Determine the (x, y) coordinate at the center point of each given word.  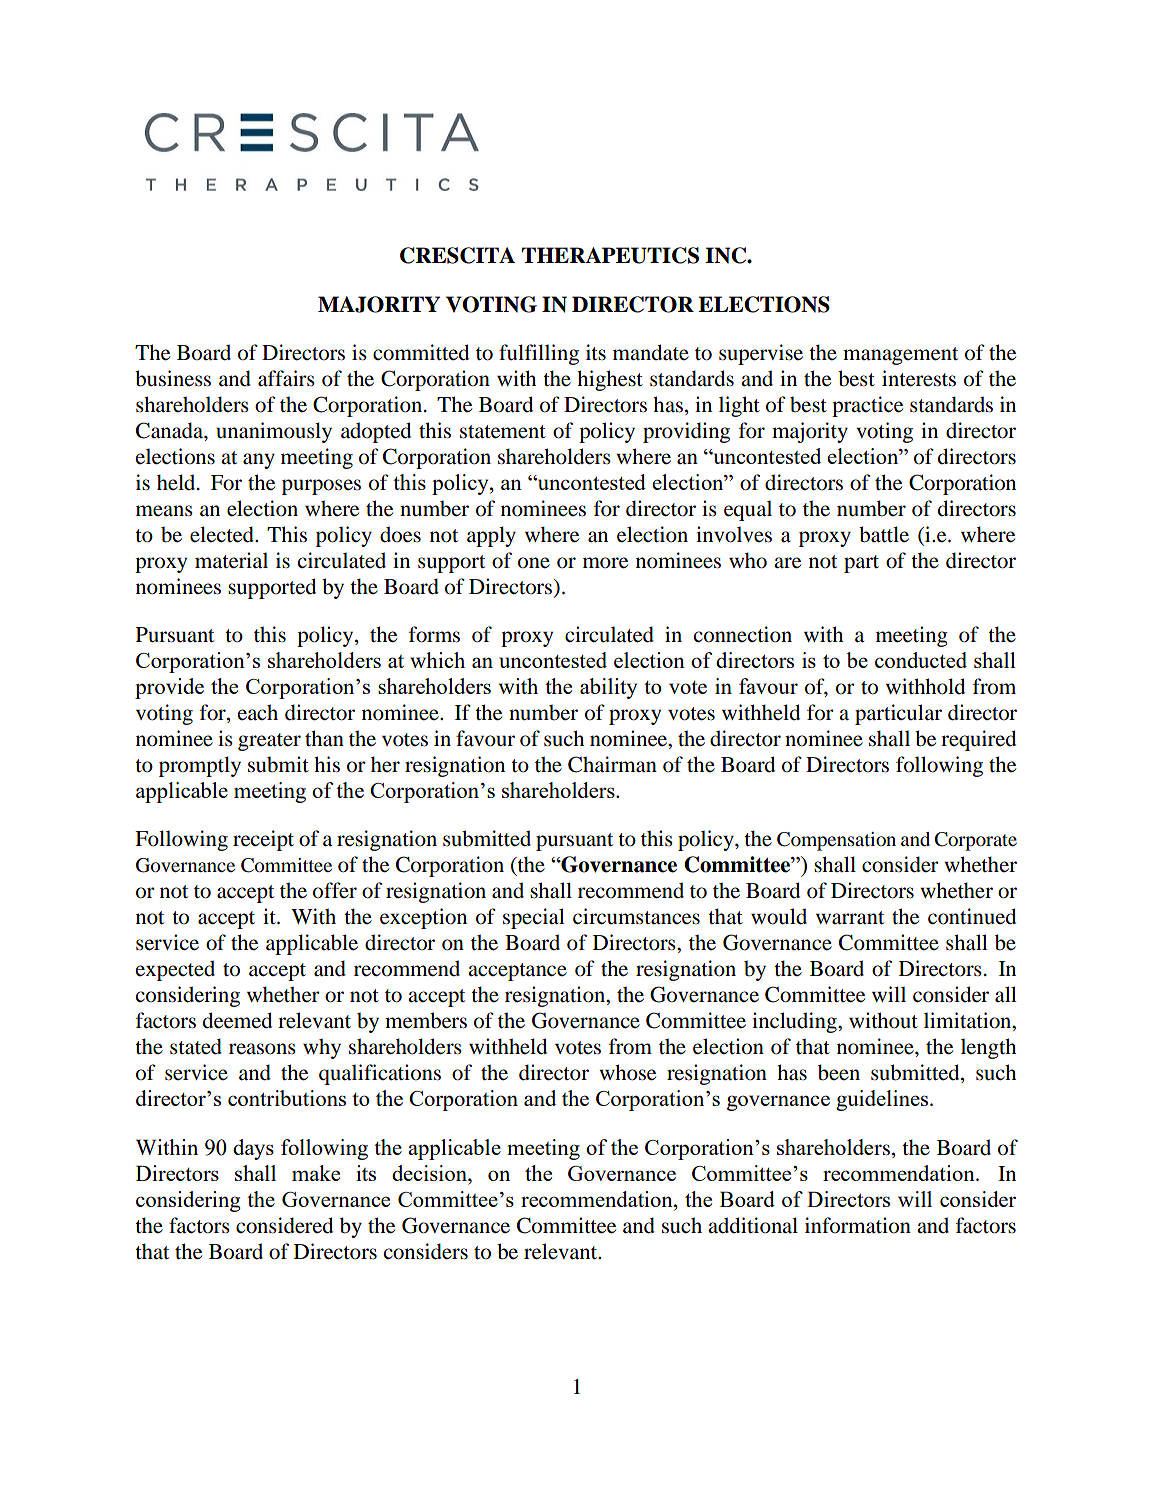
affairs (286, 378)
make (316, 1173)
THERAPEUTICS (610, 255)
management (900, 356)
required (978, 740)
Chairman (612, 764)
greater (269, 742)
